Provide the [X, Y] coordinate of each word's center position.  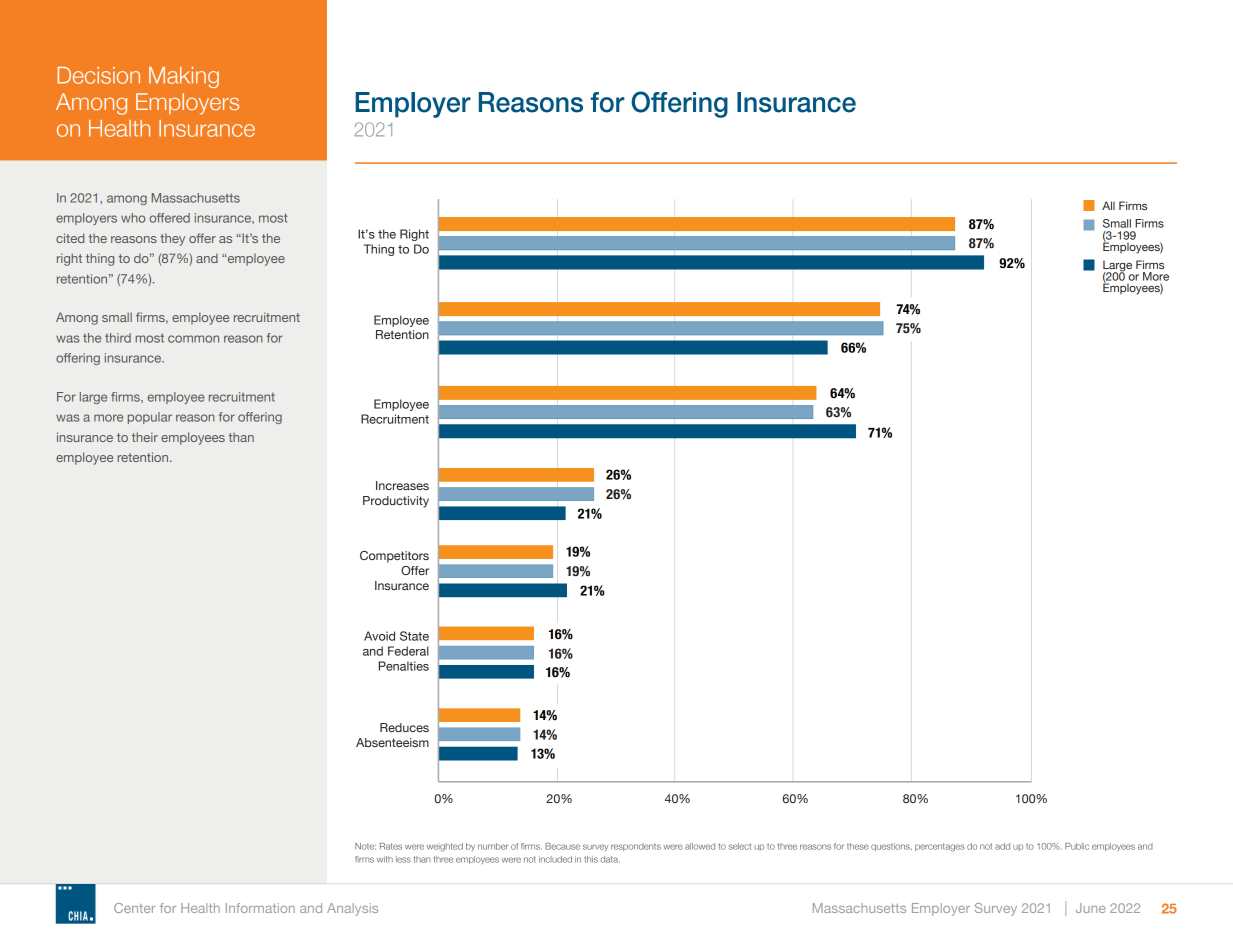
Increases [402, 485]
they [172, 239]
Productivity [396, 502]
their [145, 437]
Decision [98, 75]
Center [134, 908]
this [591, 859]
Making [184, 77]
